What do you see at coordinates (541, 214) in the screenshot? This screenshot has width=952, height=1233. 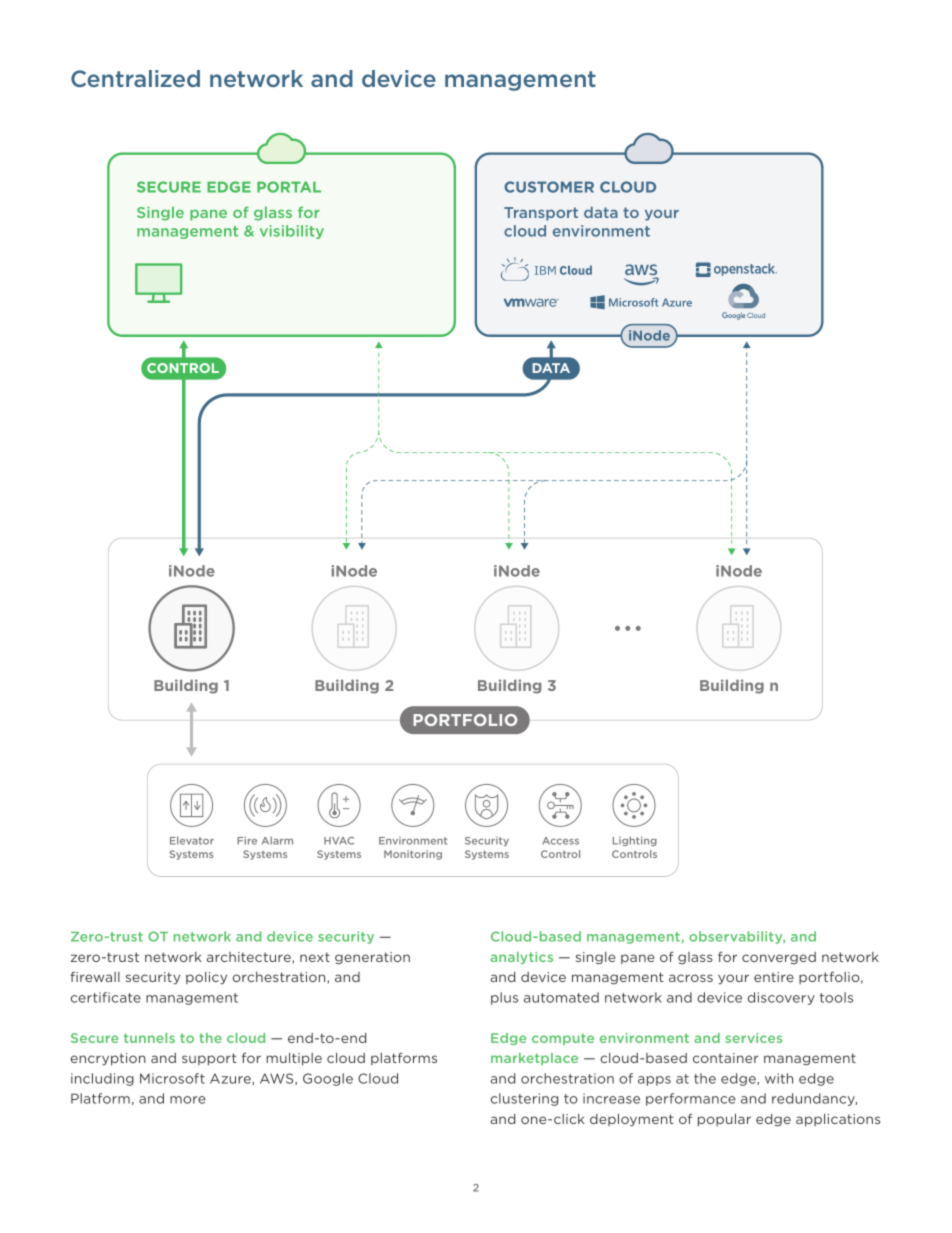 I see `Transport` at bounding box center [541, 214].
